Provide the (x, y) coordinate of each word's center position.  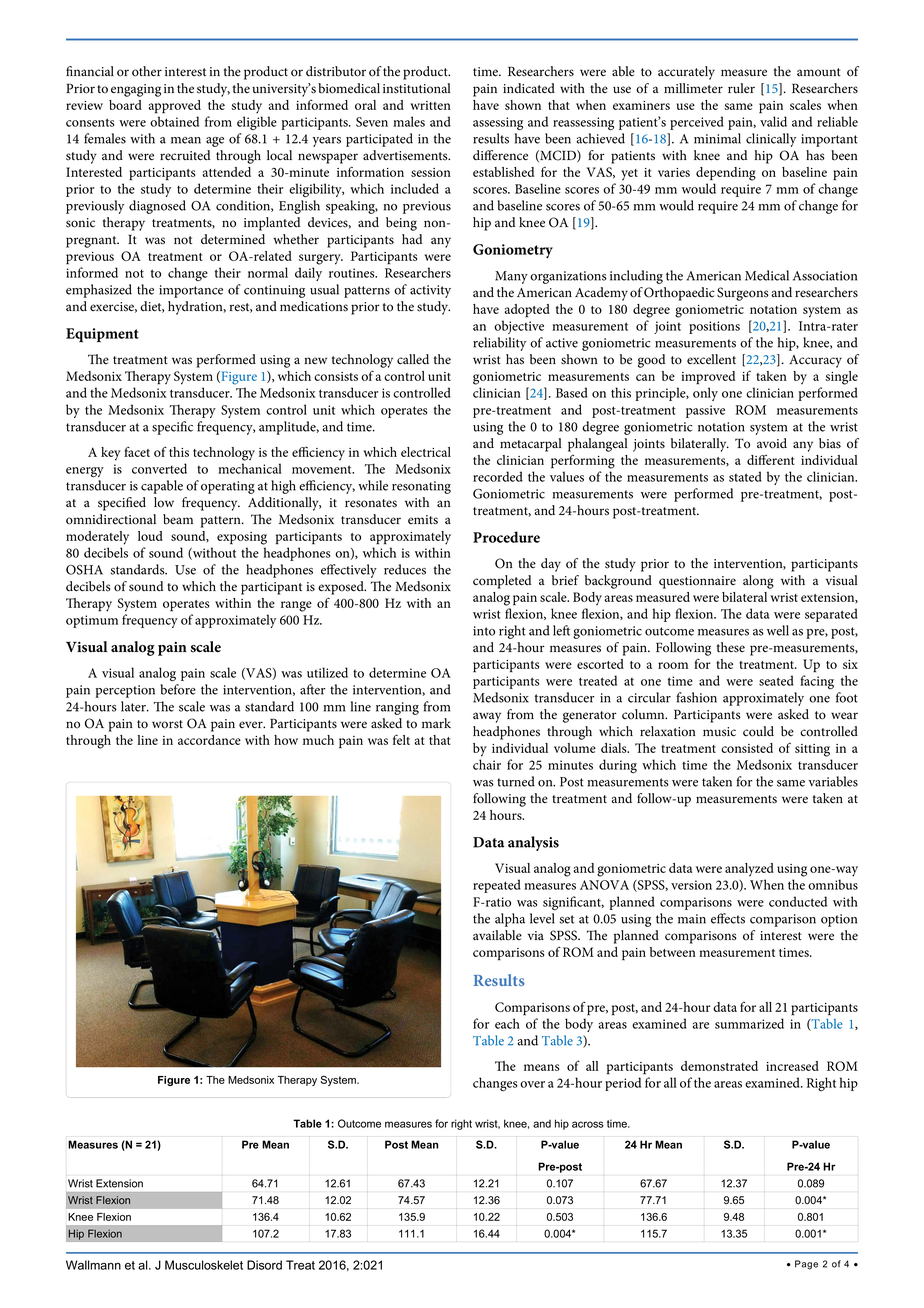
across (588, 1124)
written (430, 105)
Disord (264, 1265)
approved (175, 107)
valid (773, 121)
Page (806, 1265)
